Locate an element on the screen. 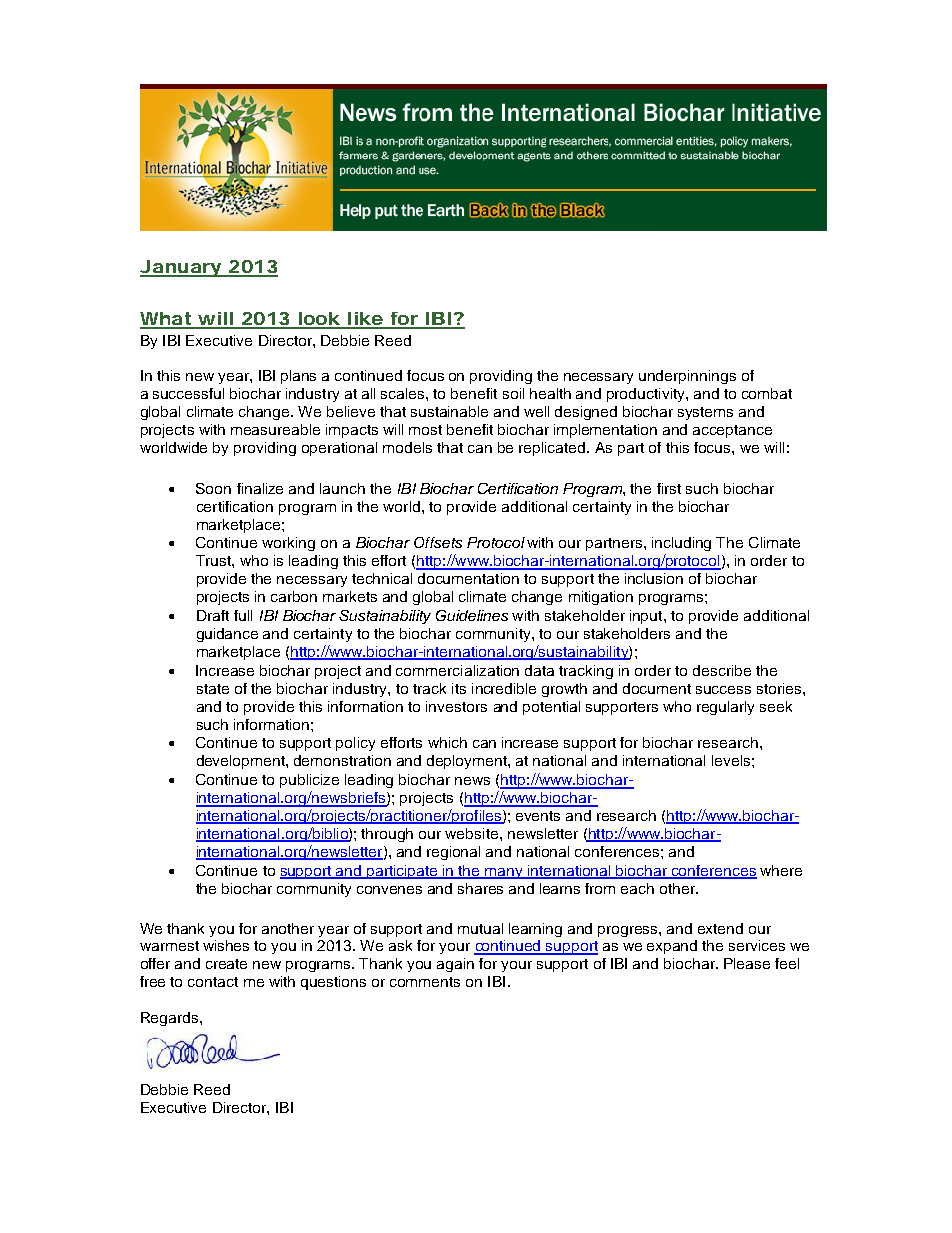 The image size is (952, 1233). January is located at coordinates (181, 268).
